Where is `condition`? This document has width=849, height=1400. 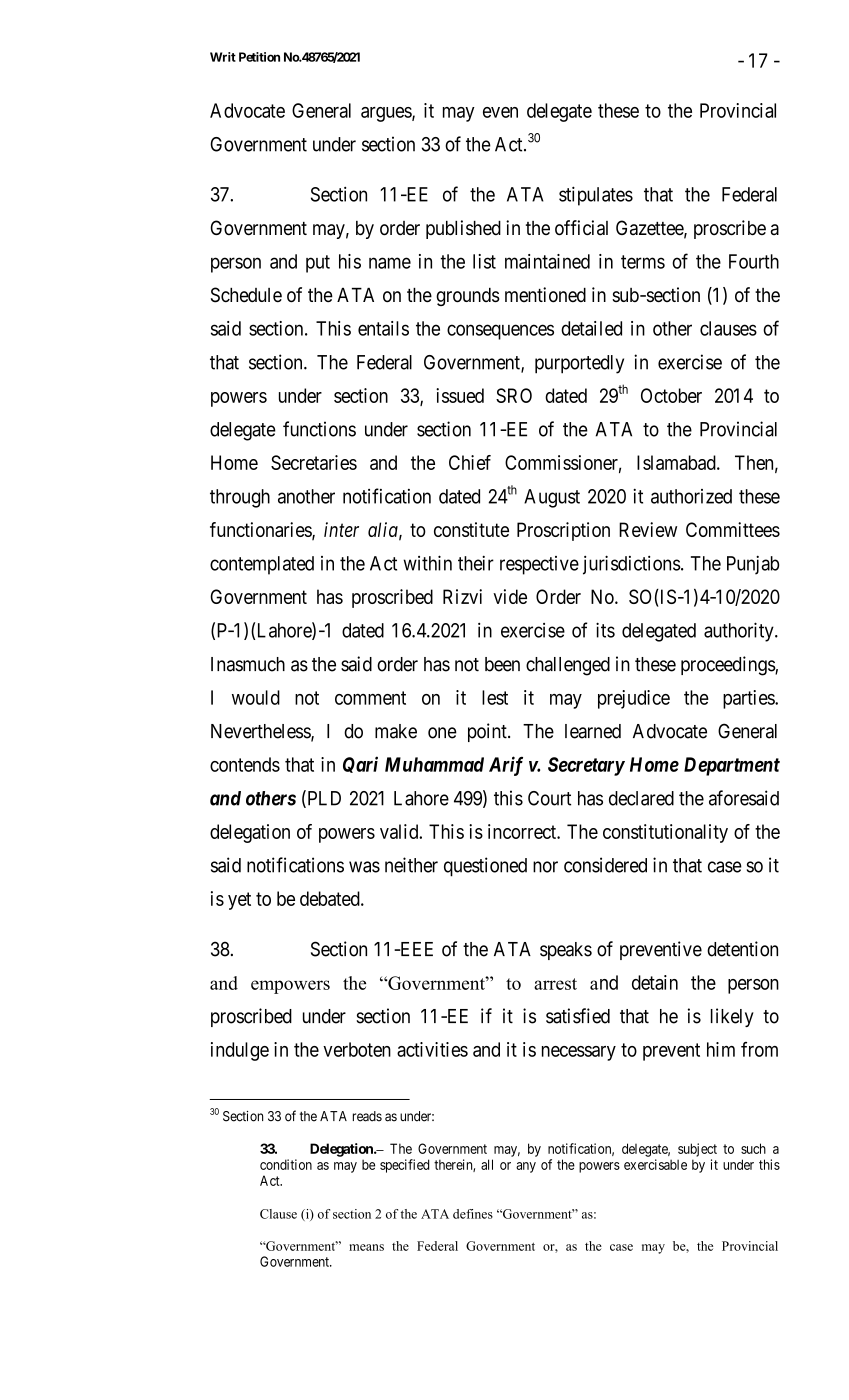 condition is located at coordinates (286, 1164).
